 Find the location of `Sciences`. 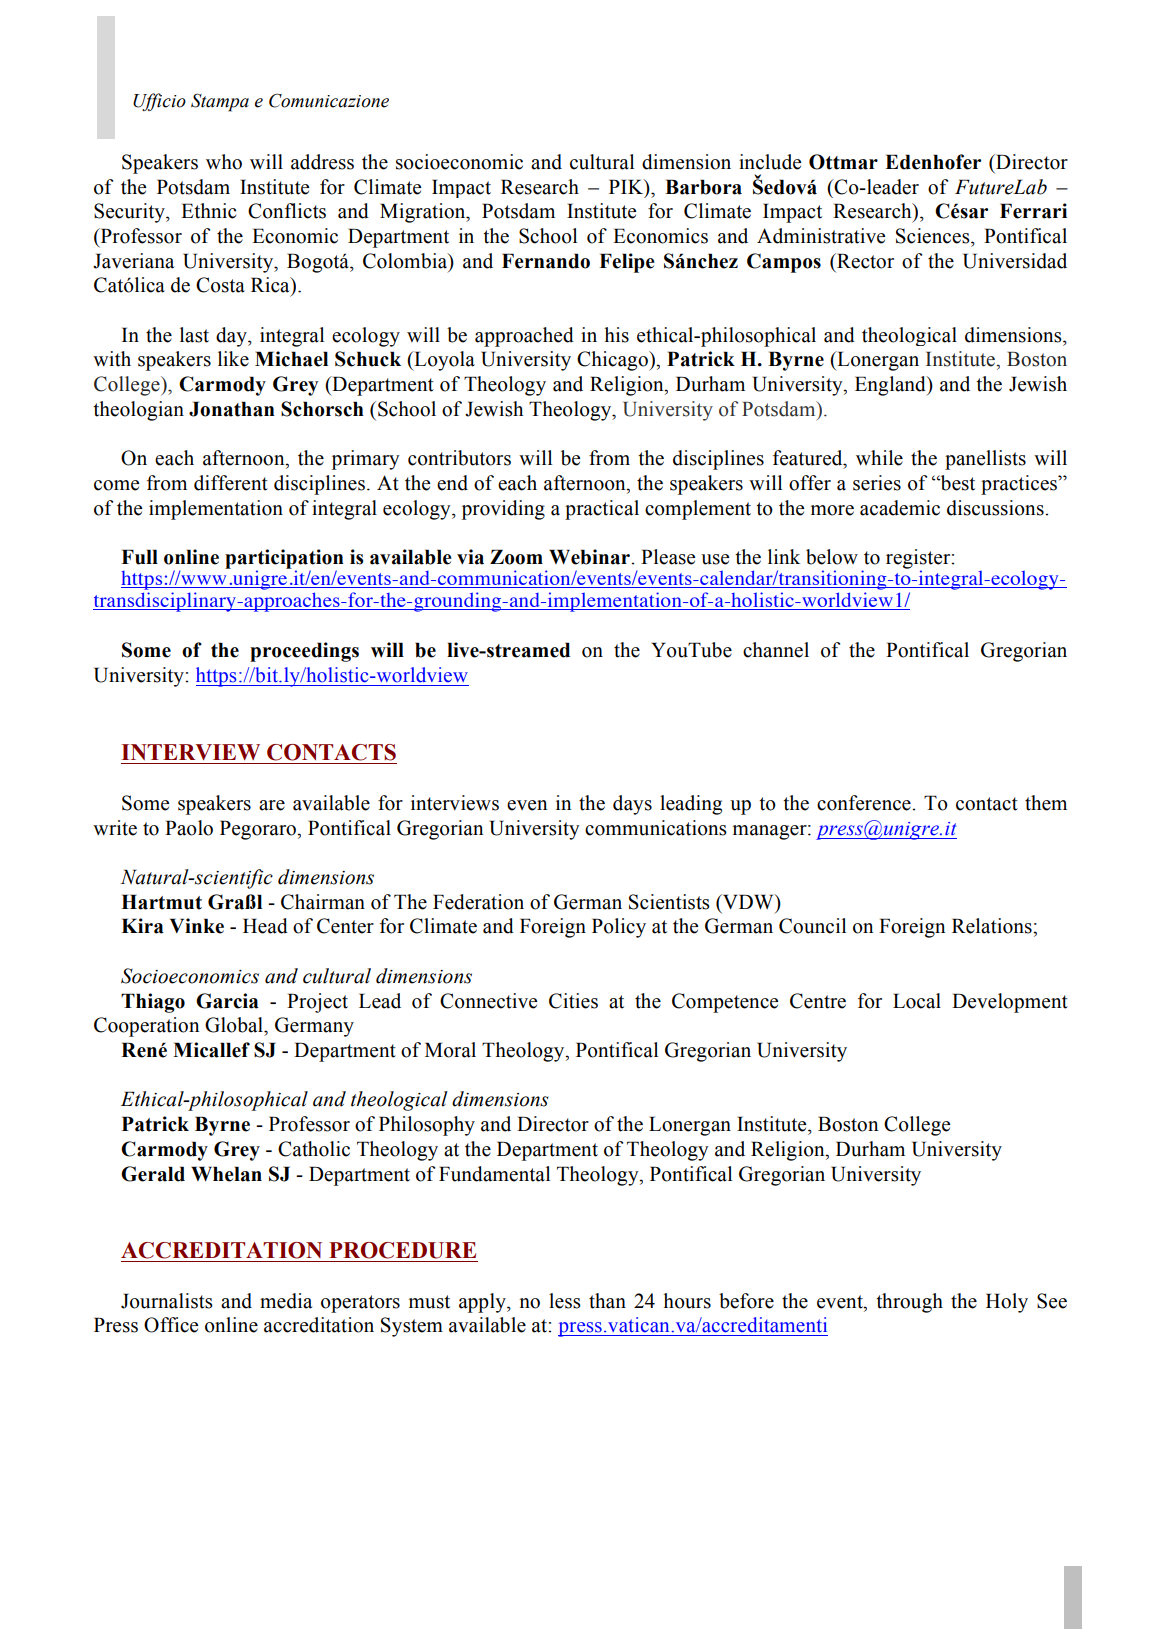

Sciences is located at coordinates (934, 236).
